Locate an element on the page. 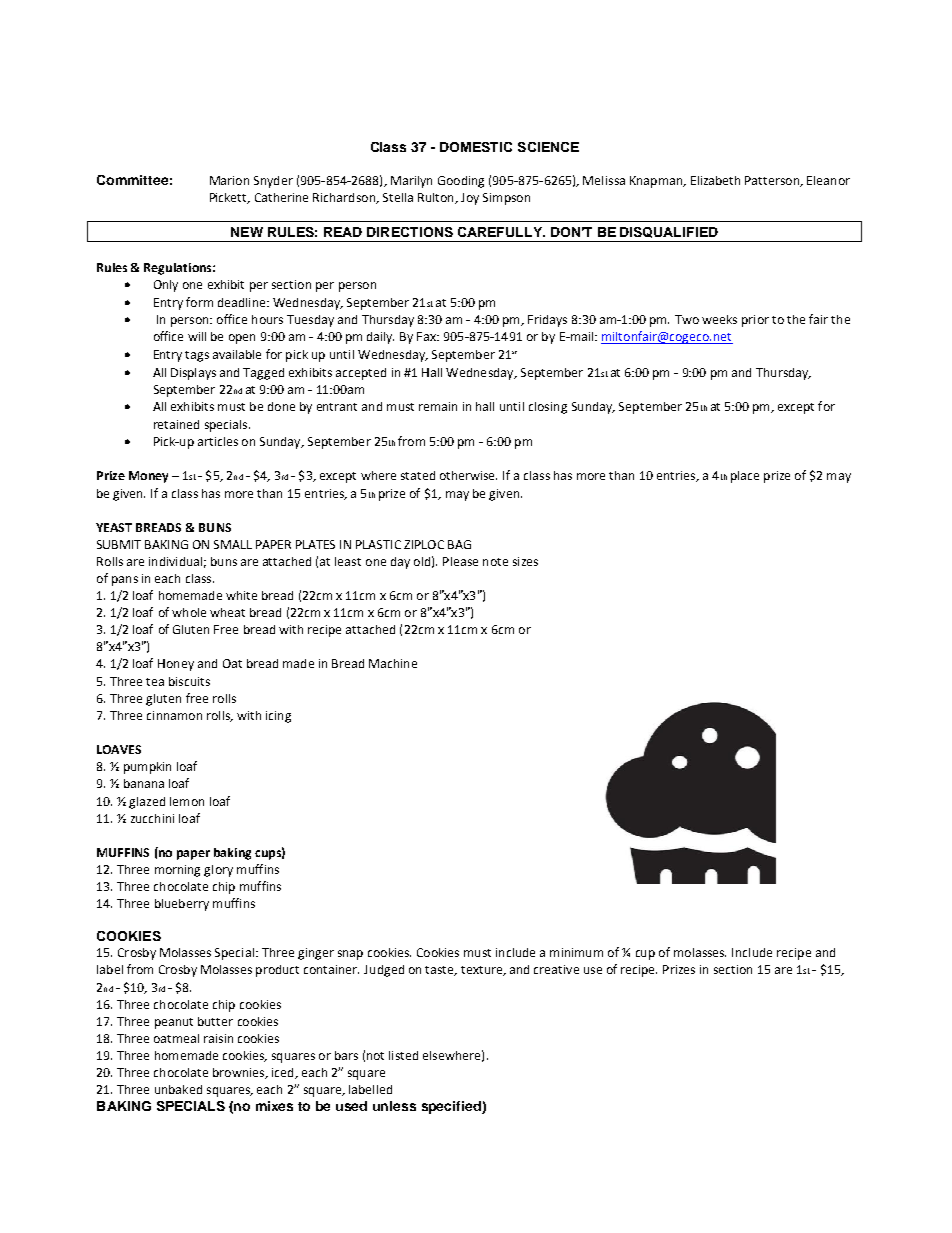 This document has width=952, height=1233. minimum is located at coordinates (576, 952).
